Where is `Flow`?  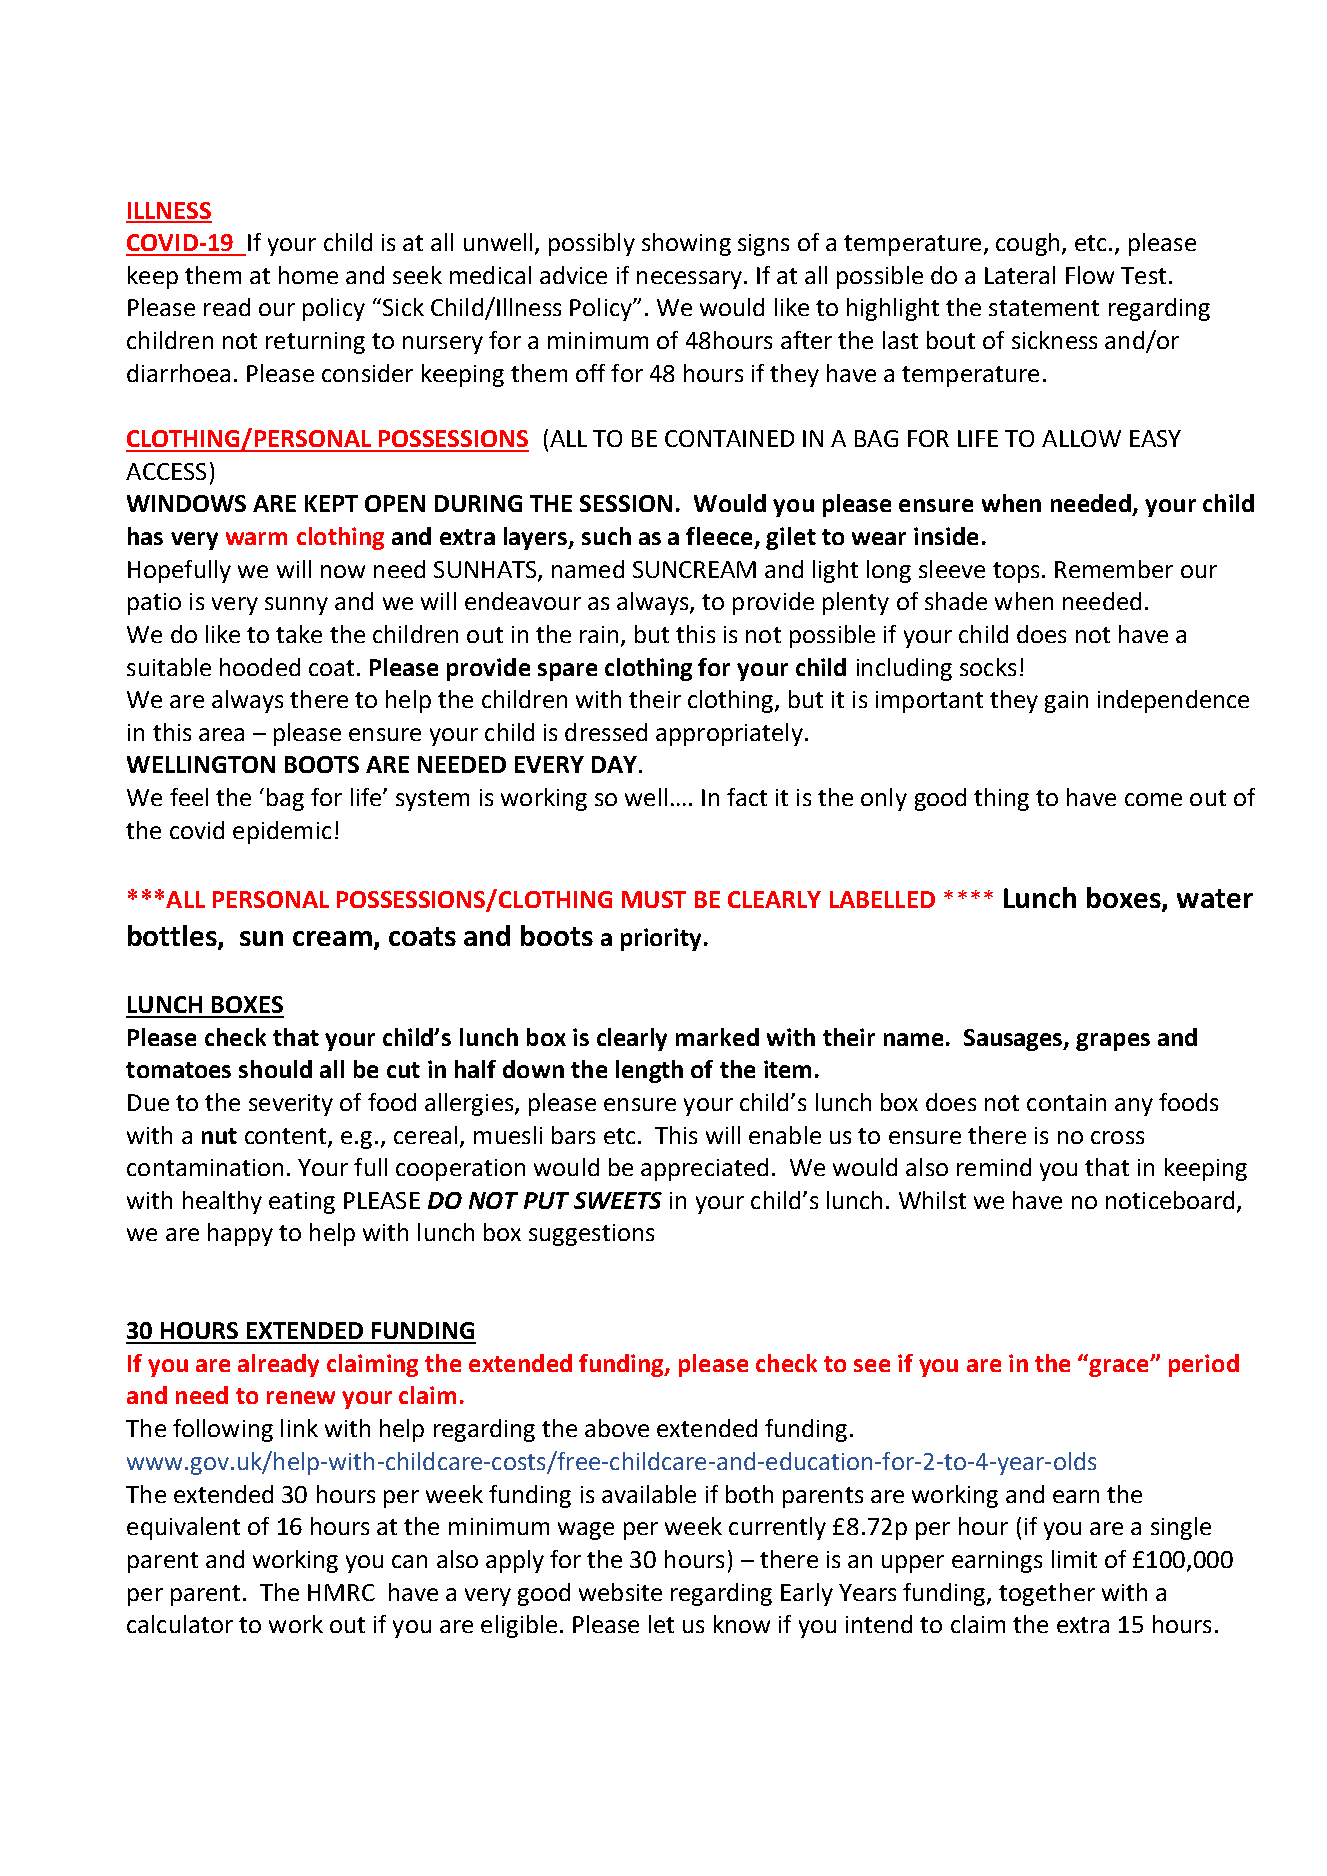 Flow is located at coordinates (1090, 275).
